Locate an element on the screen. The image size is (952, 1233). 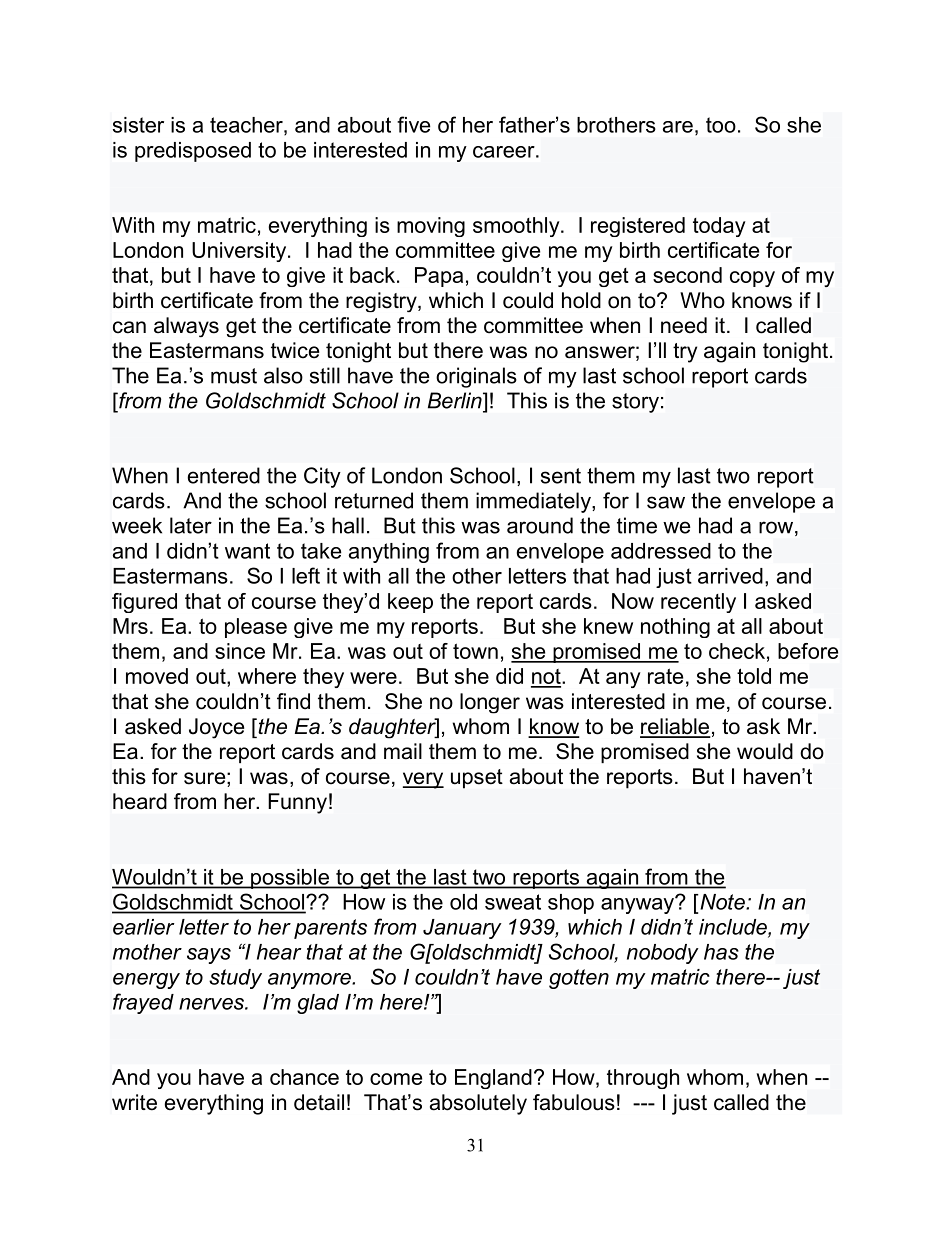
originals is located at coordinates (476, 377).
